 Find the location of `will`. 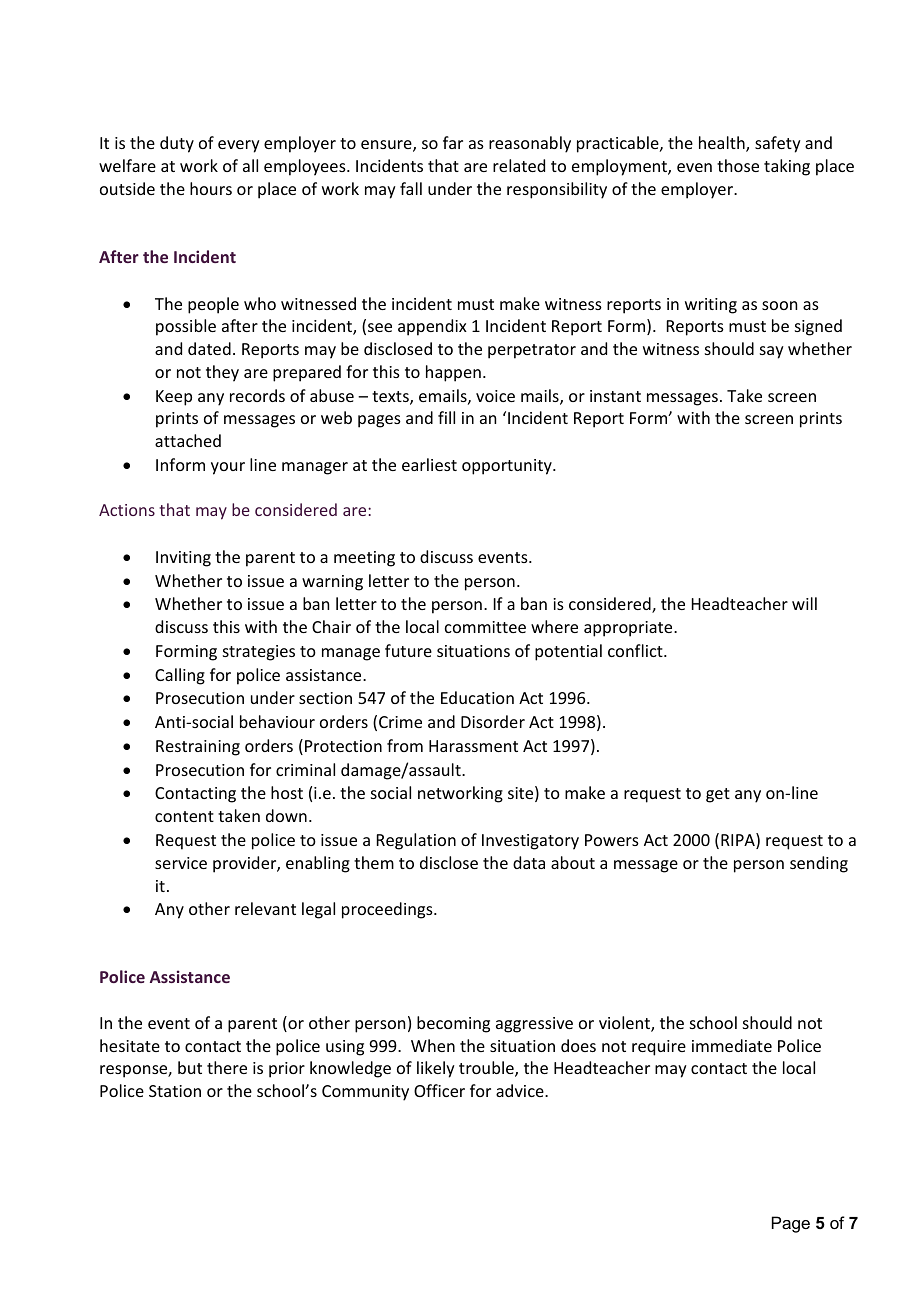

will is located at coordinates (804, 603).
